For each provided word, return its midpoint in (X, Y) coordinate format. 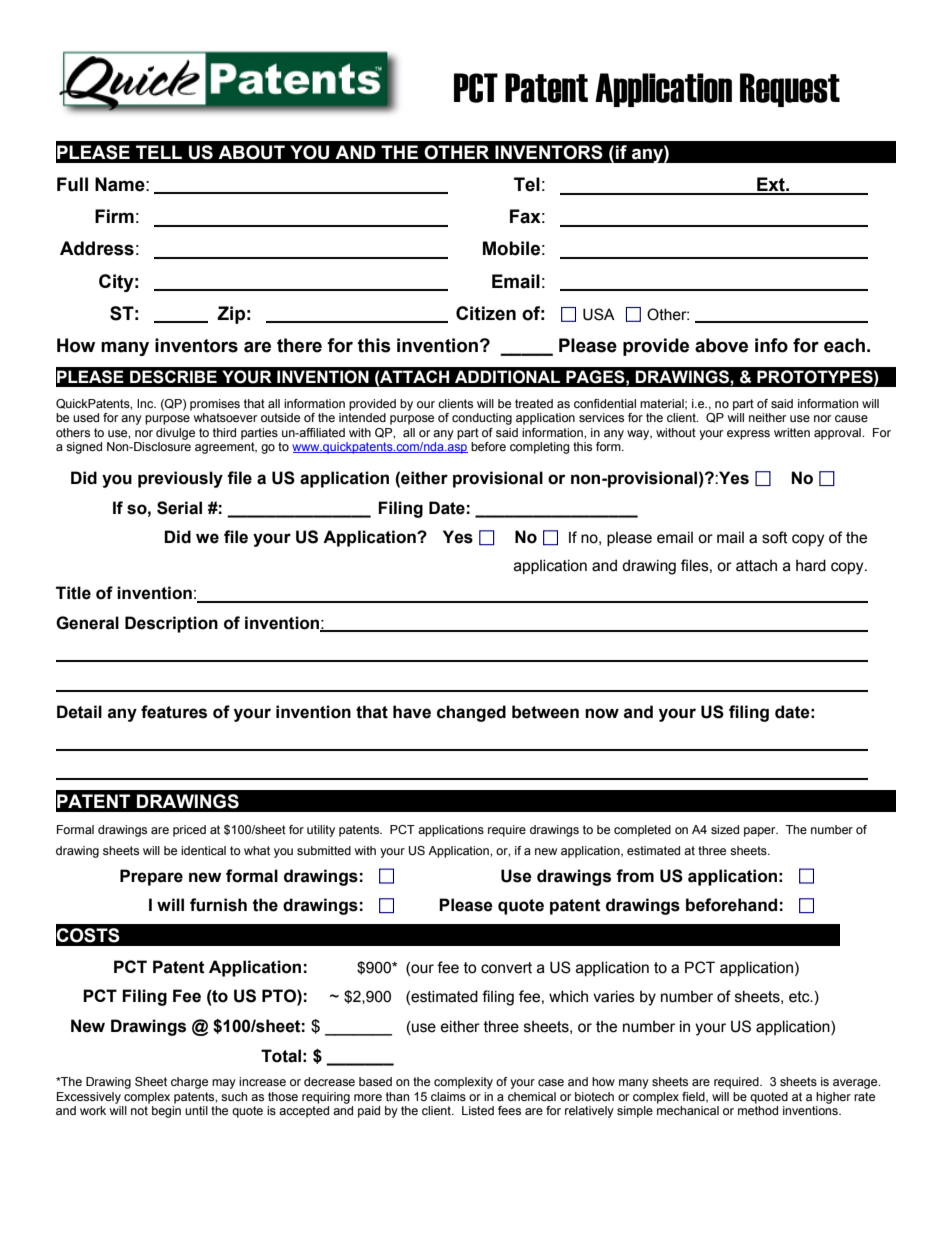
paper (761, 832)
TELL (159, 152)
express (748, 435)
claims (448, 1096)
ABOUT (251, 152)
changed (471, 713)
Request (790, 90)
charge (189, 1083)
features (174, 712)
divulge (175, 434)
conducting (482, 419)
